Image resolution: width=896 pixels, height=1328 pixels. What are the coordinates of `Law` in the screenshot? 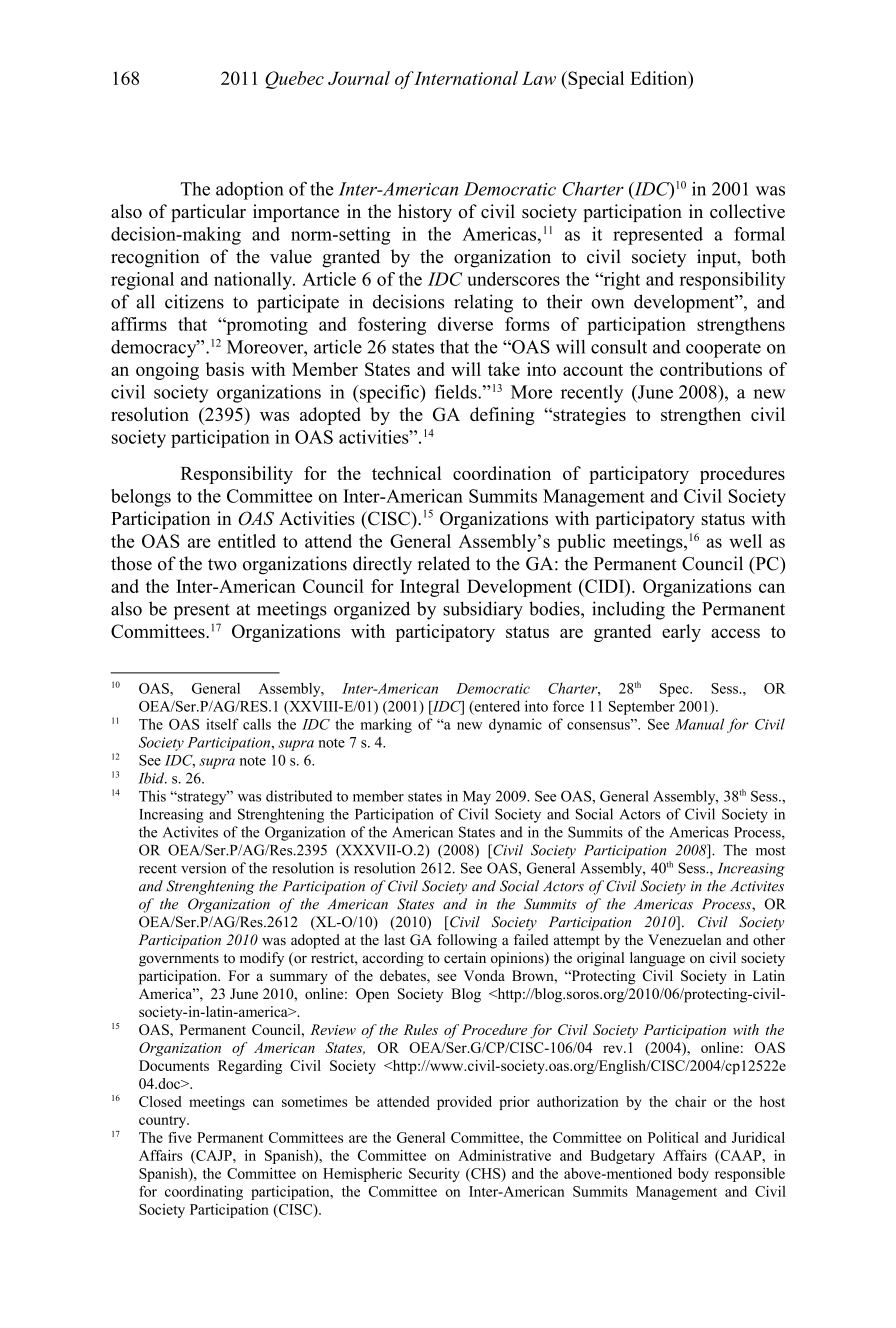 It's located at (539, 78).
